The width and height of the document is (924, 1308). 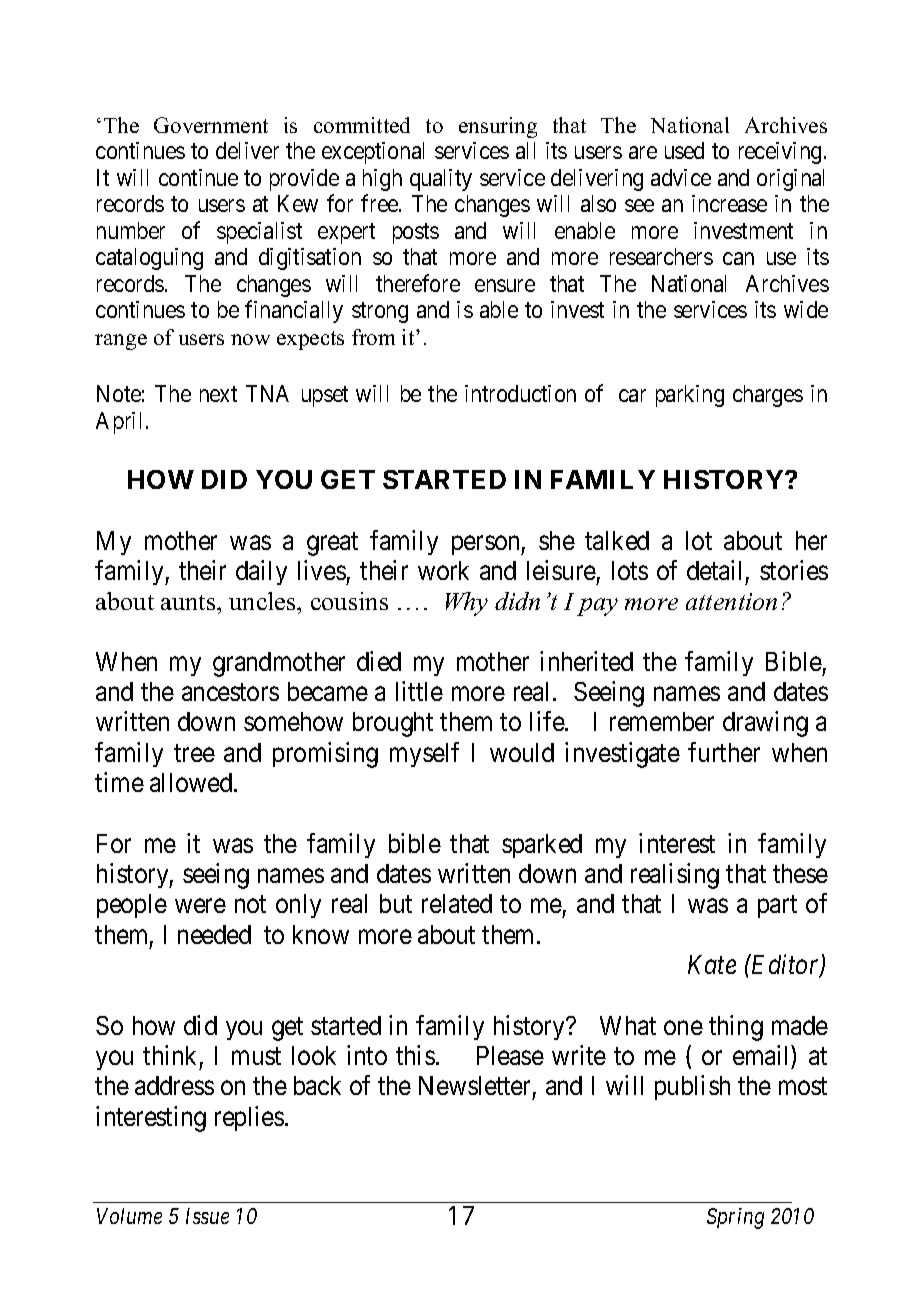 I want to click on drawing, so click(x=765, y=724).
